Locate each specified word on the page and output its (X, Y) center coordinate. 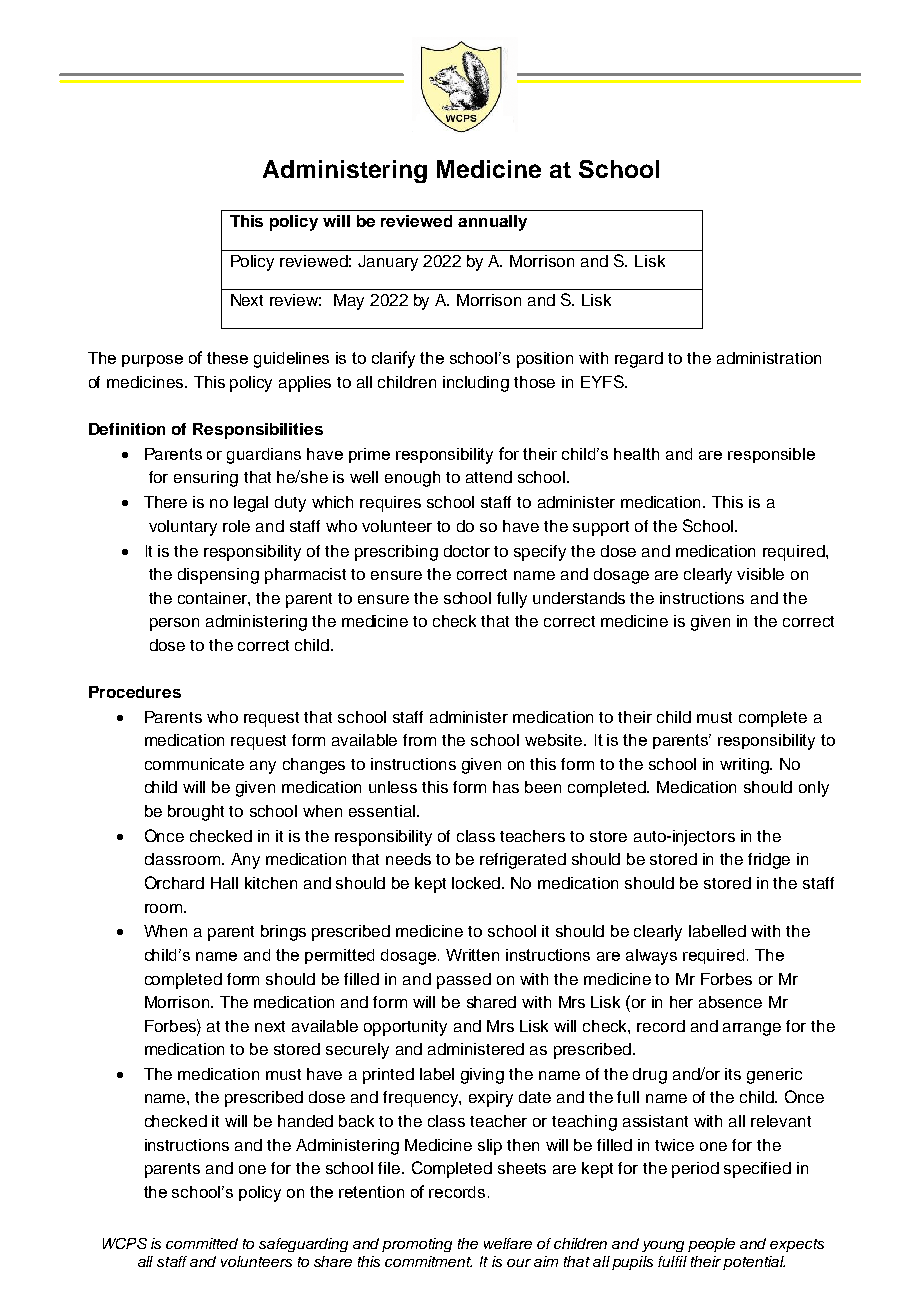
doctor (467, 551)
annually (492, 223)
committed (202, 1243)
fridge (769, 861)
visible (760, 574)
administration (769, 358)
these (227, 358)
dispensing (218, 576)
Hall (224, 883)
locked (477, 883)
